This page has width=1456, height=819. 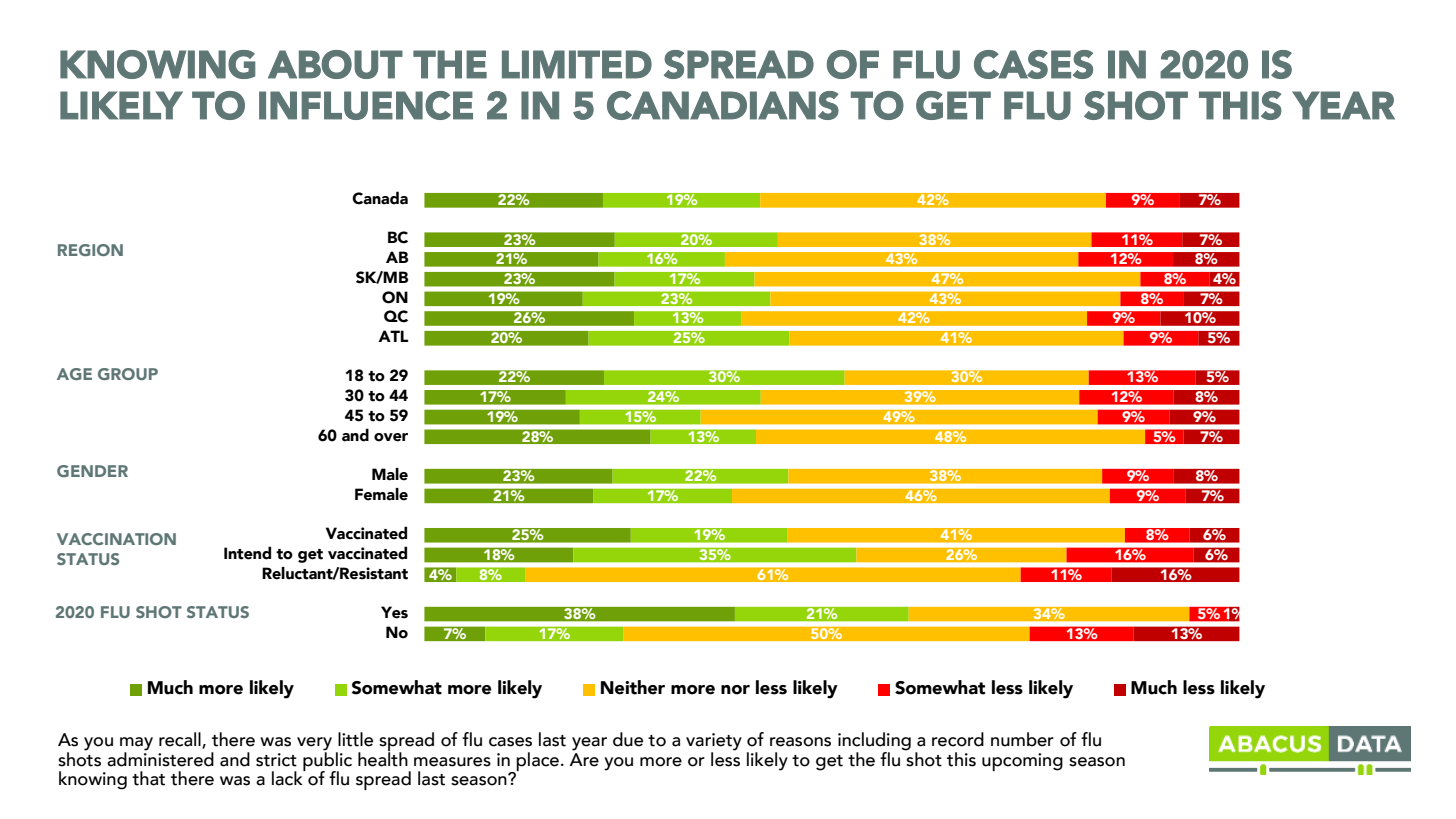 I want to click on administered, so click(x=160, y=758).
